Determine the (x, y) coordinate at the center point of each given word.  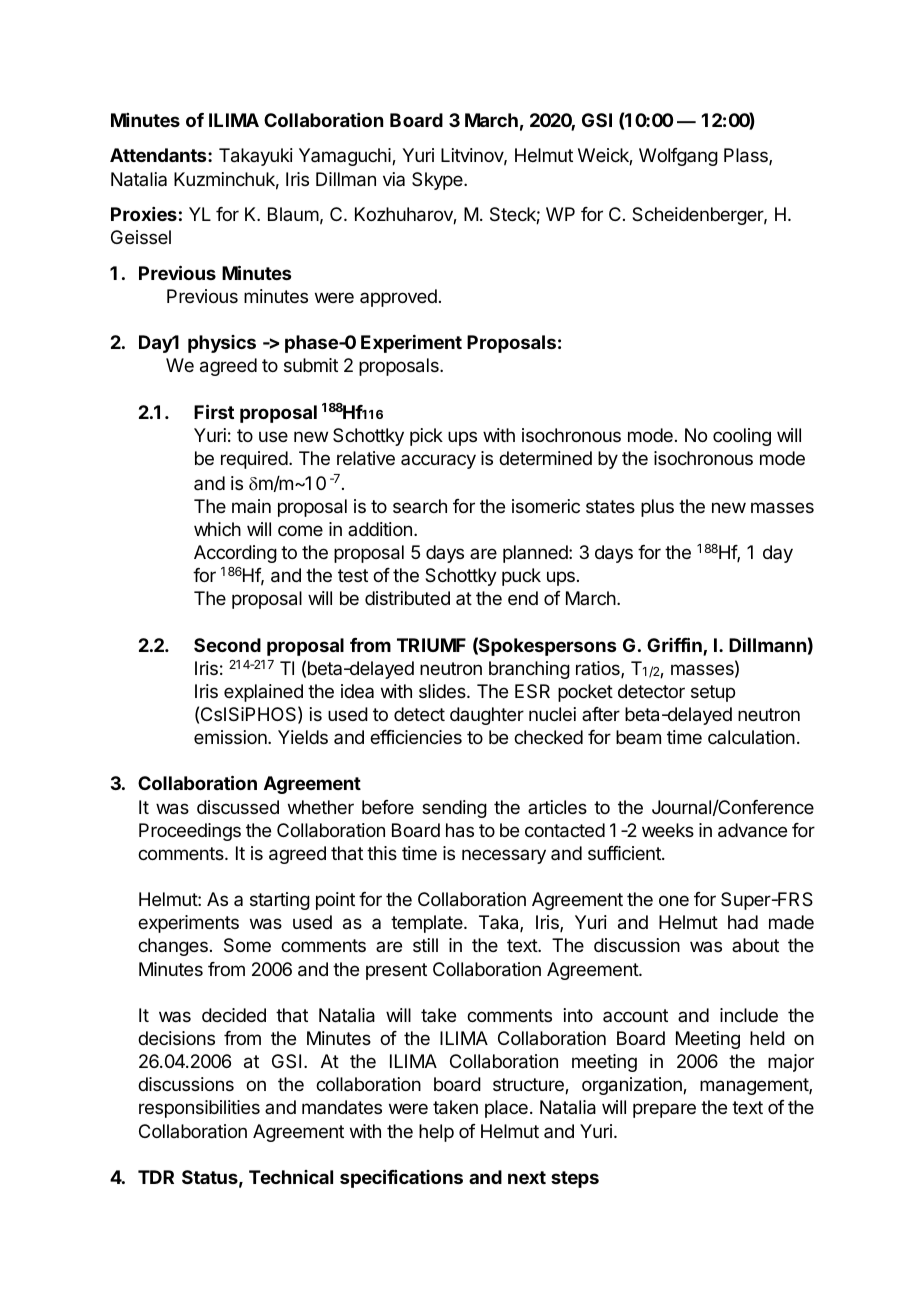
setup (713, 693)
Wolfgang (678, 157)
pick (426, 437)
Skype (438, 181)
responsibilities (199, 1109)
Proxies (144, 214)
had (743, 922)
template (428, 924)
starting (280, 901)
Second (227, 645)
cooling (742, 437)
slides (443, 691)
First (214, 411)
